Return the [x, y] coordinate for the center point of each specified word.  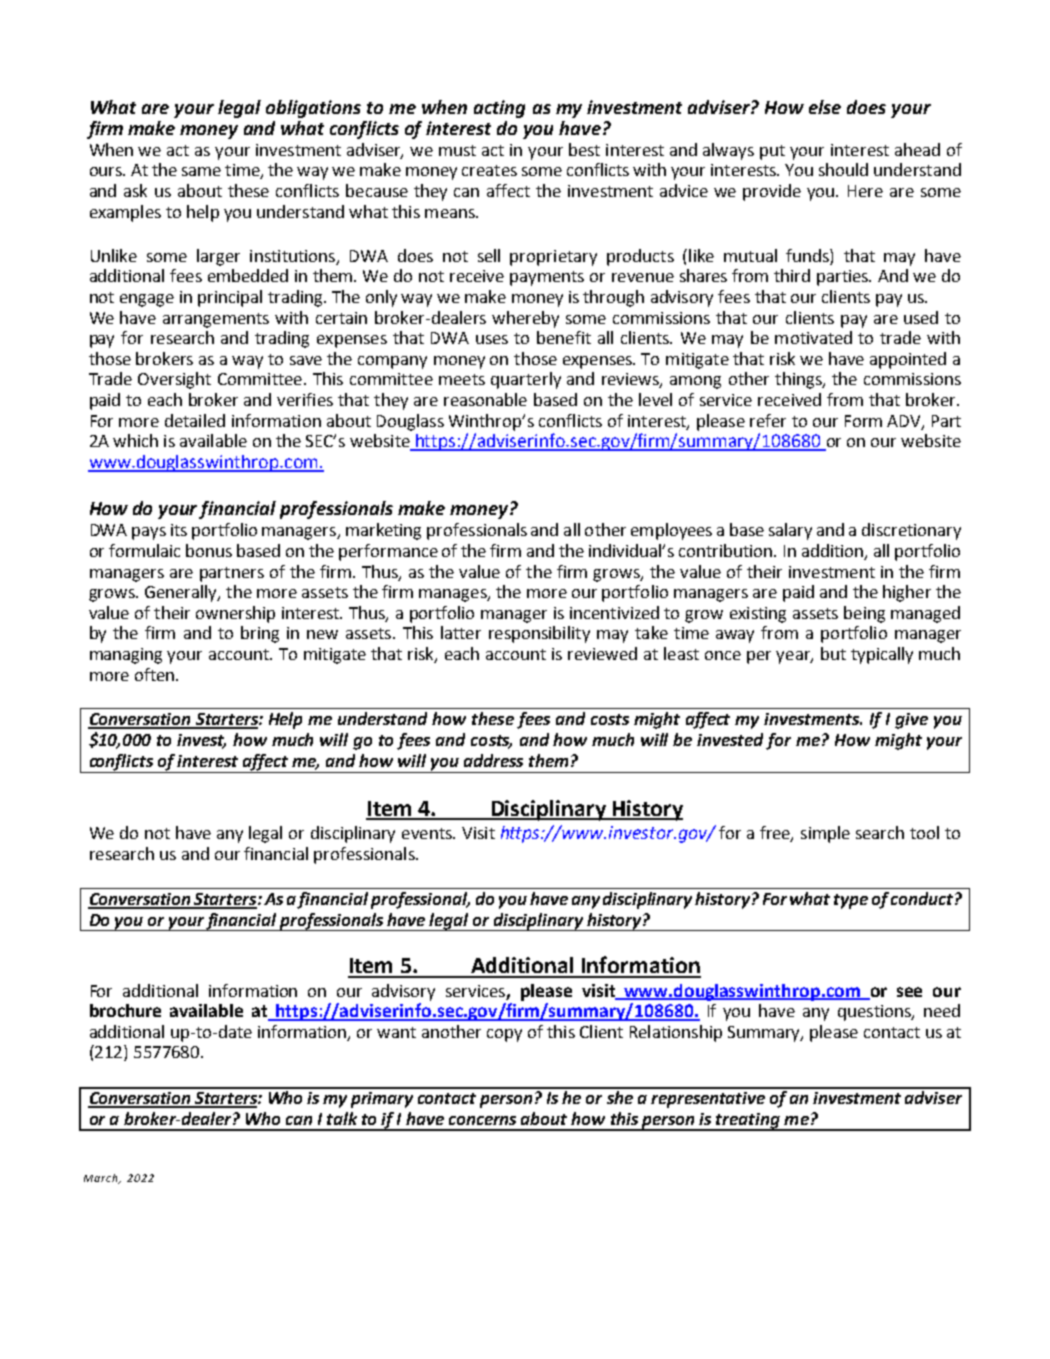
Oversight [174, 380]
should [843, 169]
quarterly [526, 380]
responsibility [539, 634]
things [799, 380]
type [851, 901]
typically [882, 655]
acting [499, 109]
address [493, 760]
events [428, 833]
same [201, 171]
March [102, 1179]
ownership [235, 614]
